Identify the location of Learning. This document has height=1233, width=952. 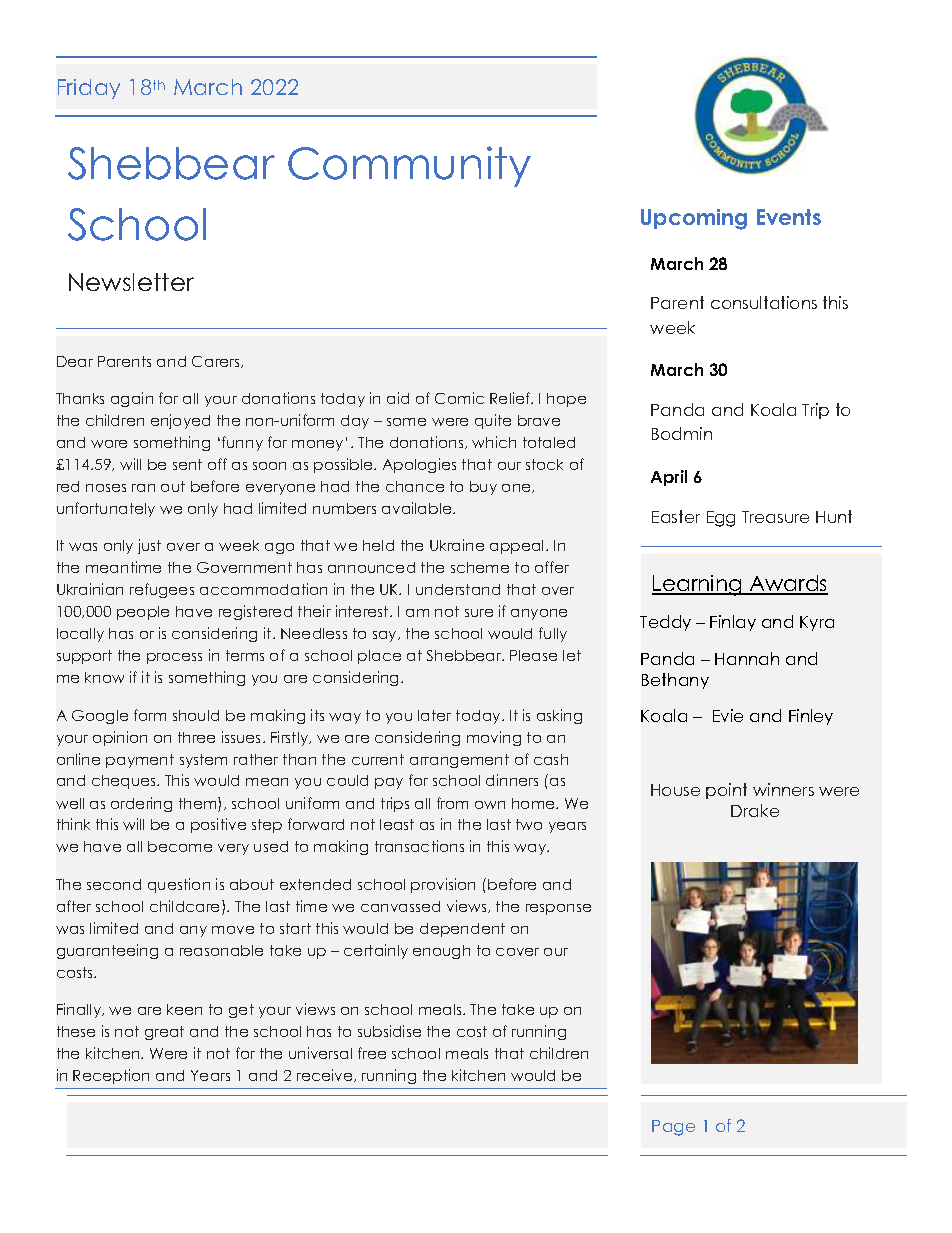
(698, 585).
